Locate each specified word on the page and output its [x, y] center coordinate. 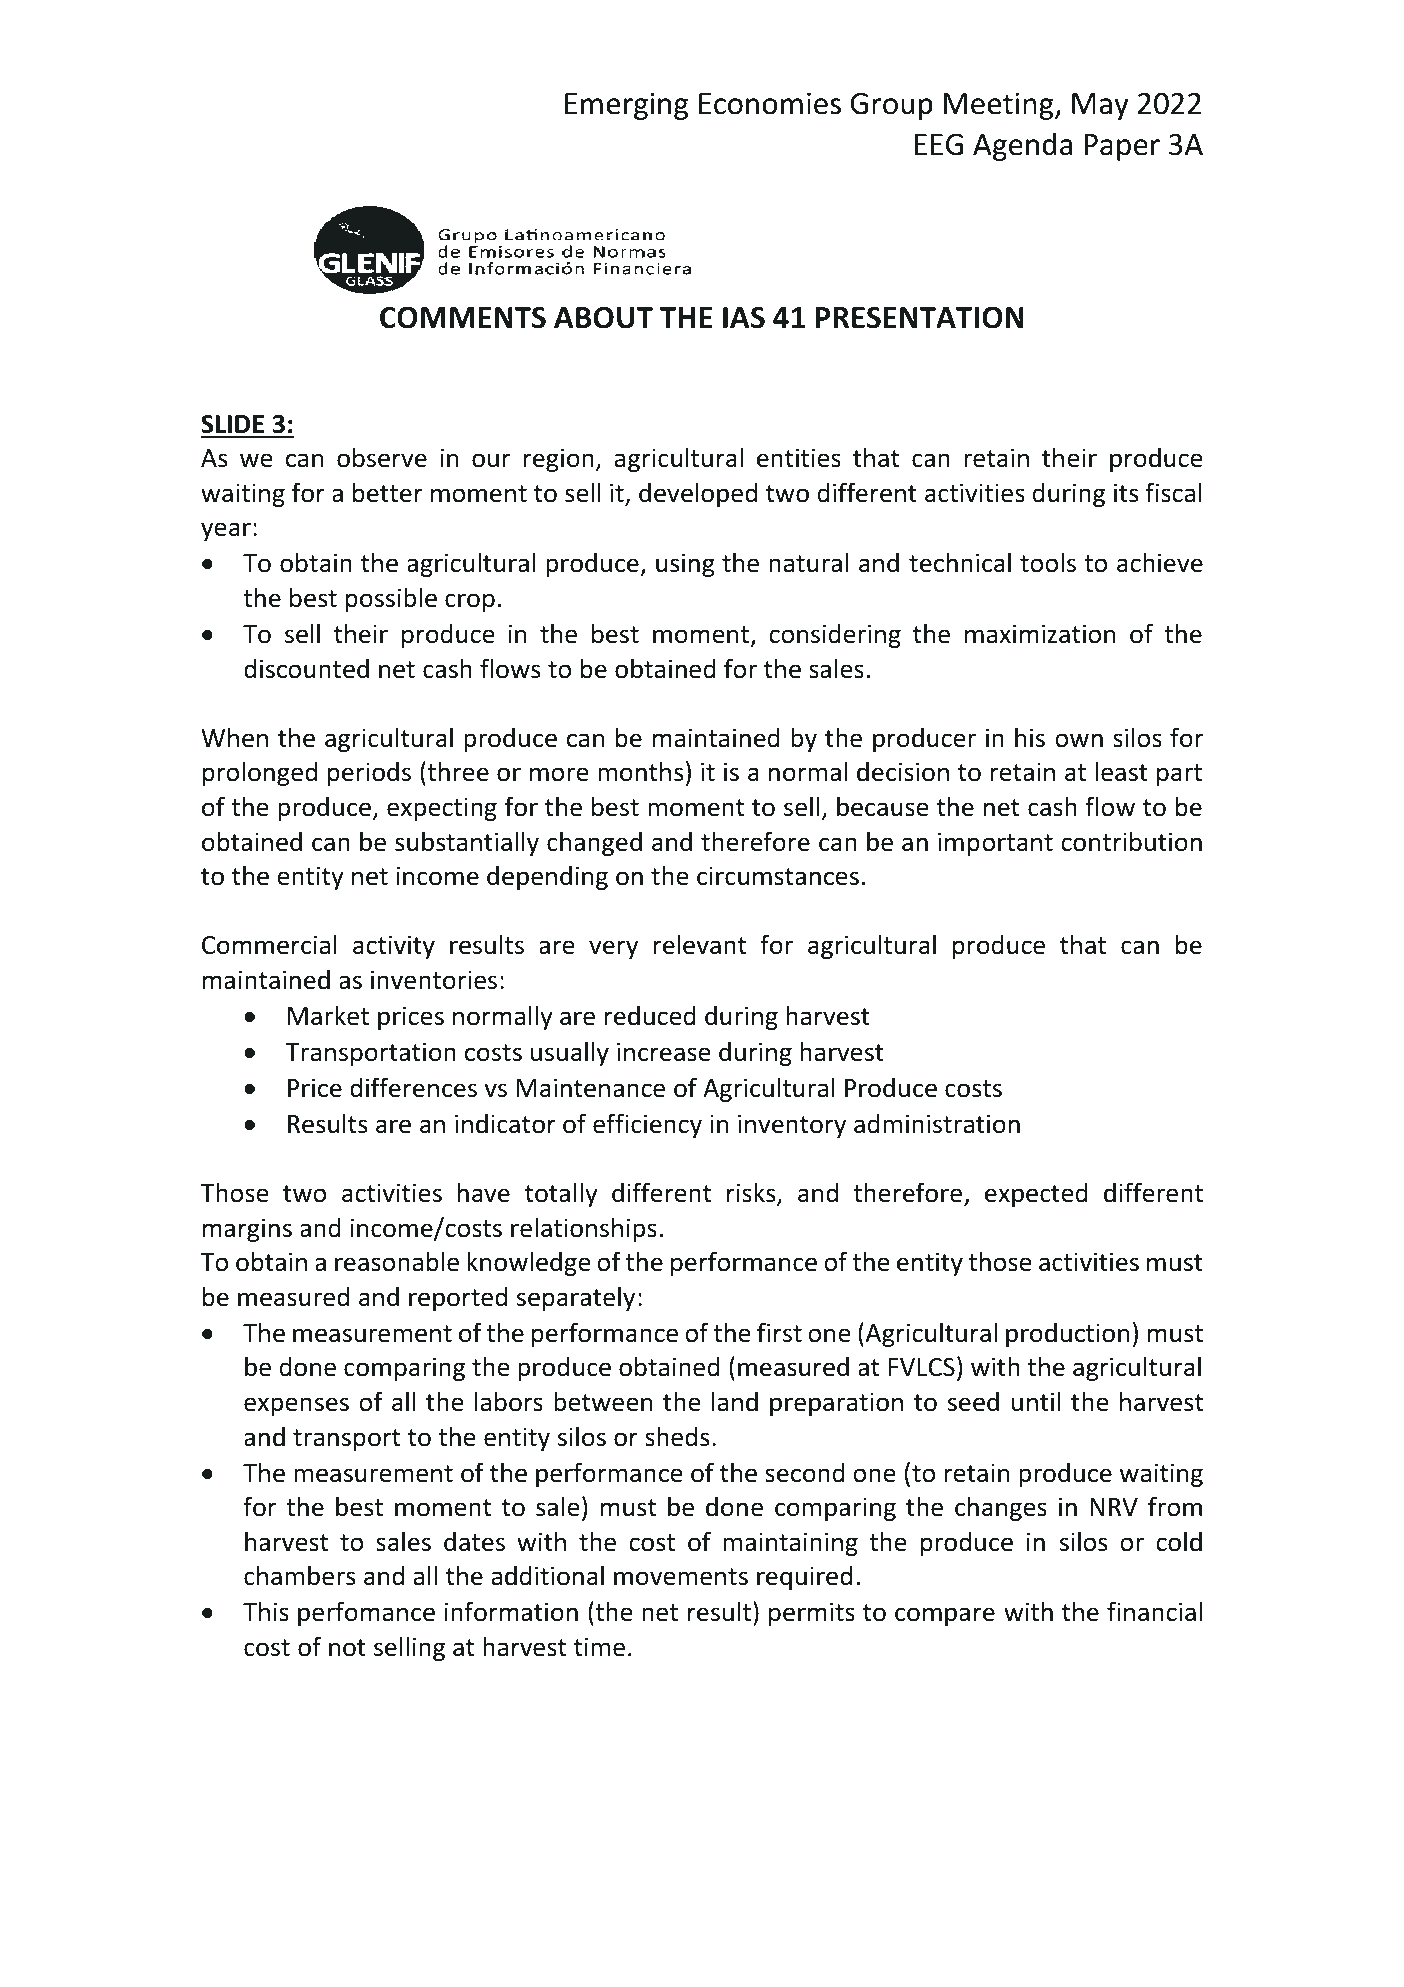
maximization [1040, 634]
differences [413, 1087]
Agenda [1022, 146]
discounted [306, 669]
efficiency [647, 1125]
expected [1036, 1195]
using [685, 565]
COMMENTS [463, 317]
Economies [770, 103]
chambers [299, 1575]
